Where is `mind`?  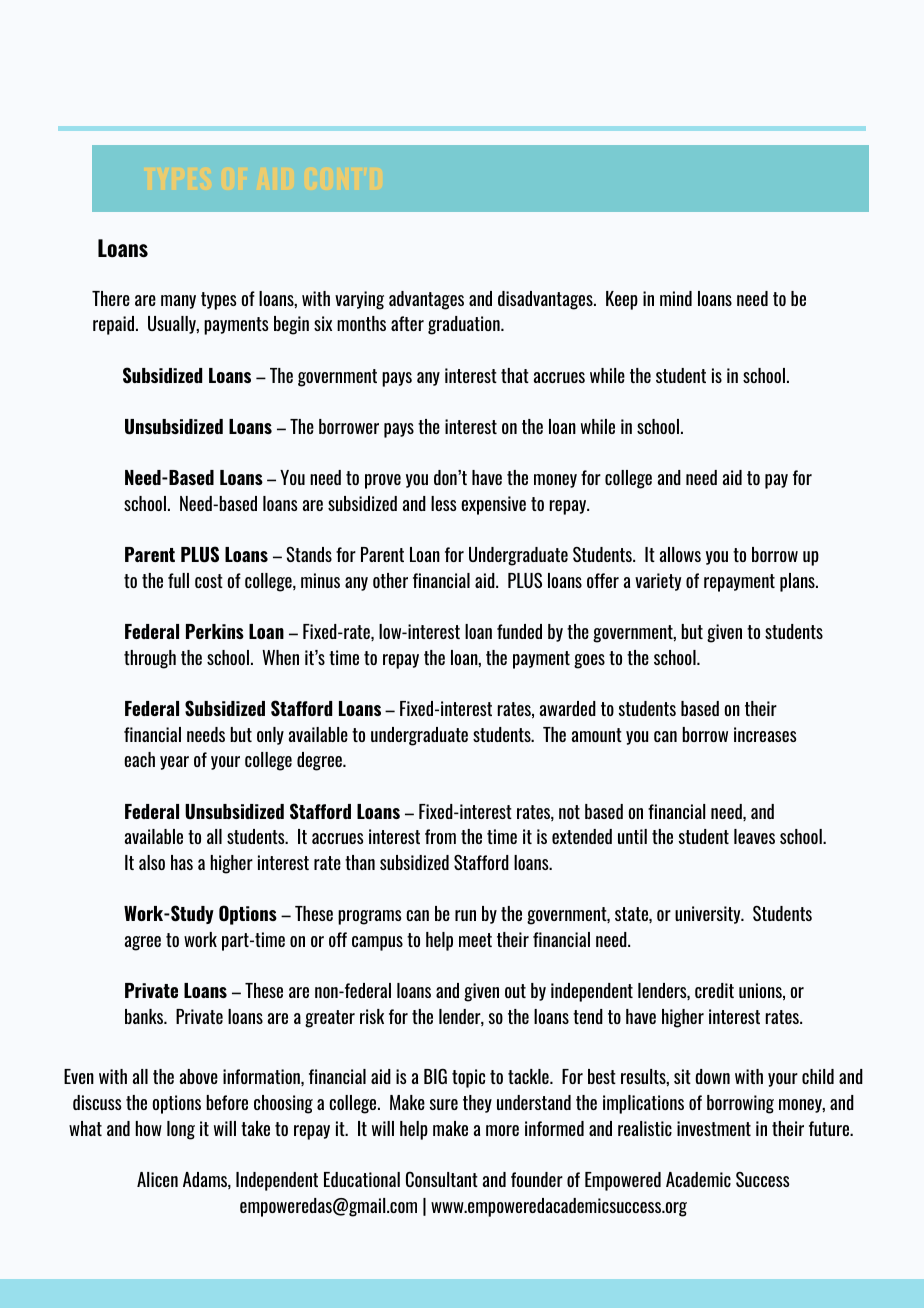 mind is located at coordinates (676, 298).
